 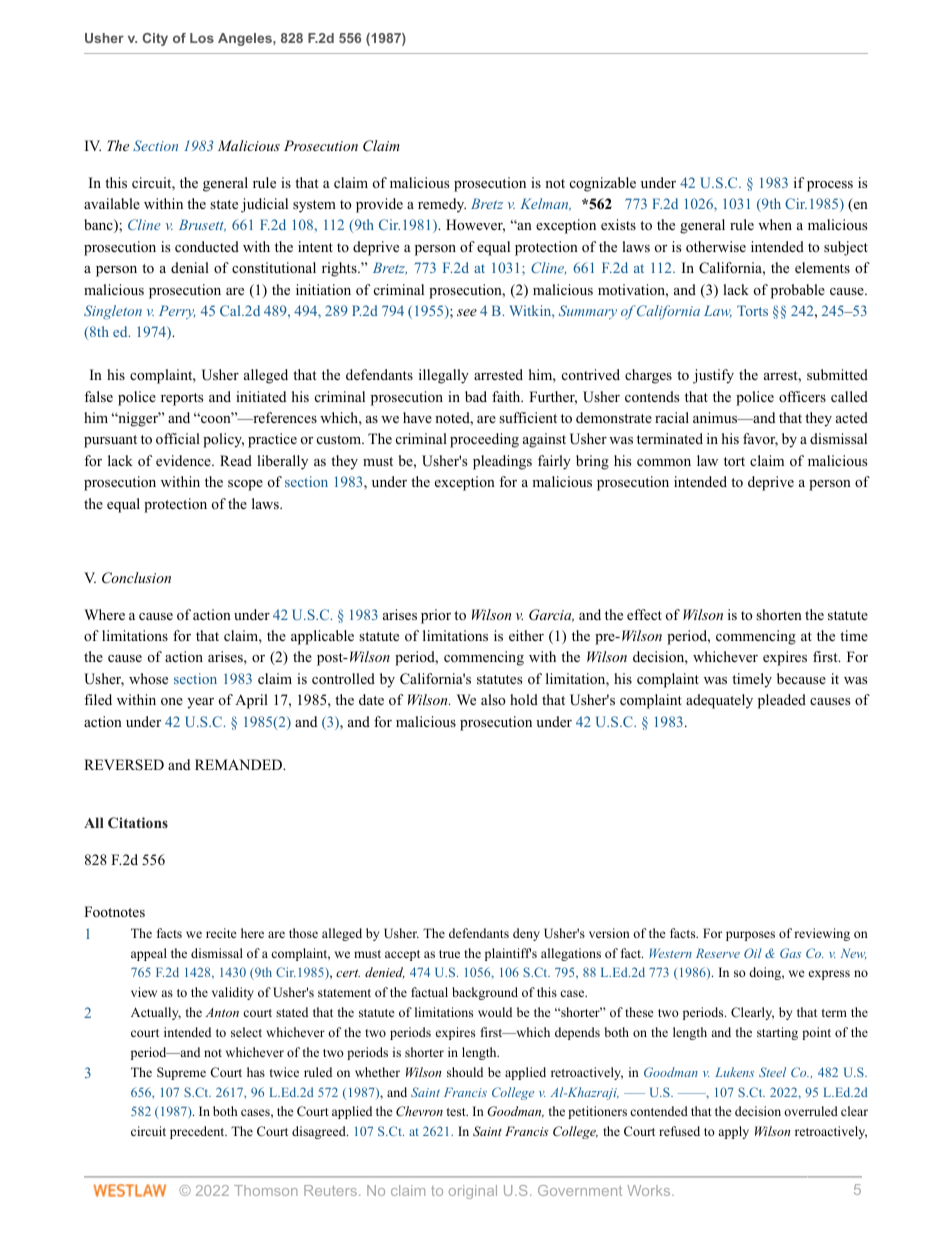 I want to click on Conclusion, so click(x=136, y=578).
